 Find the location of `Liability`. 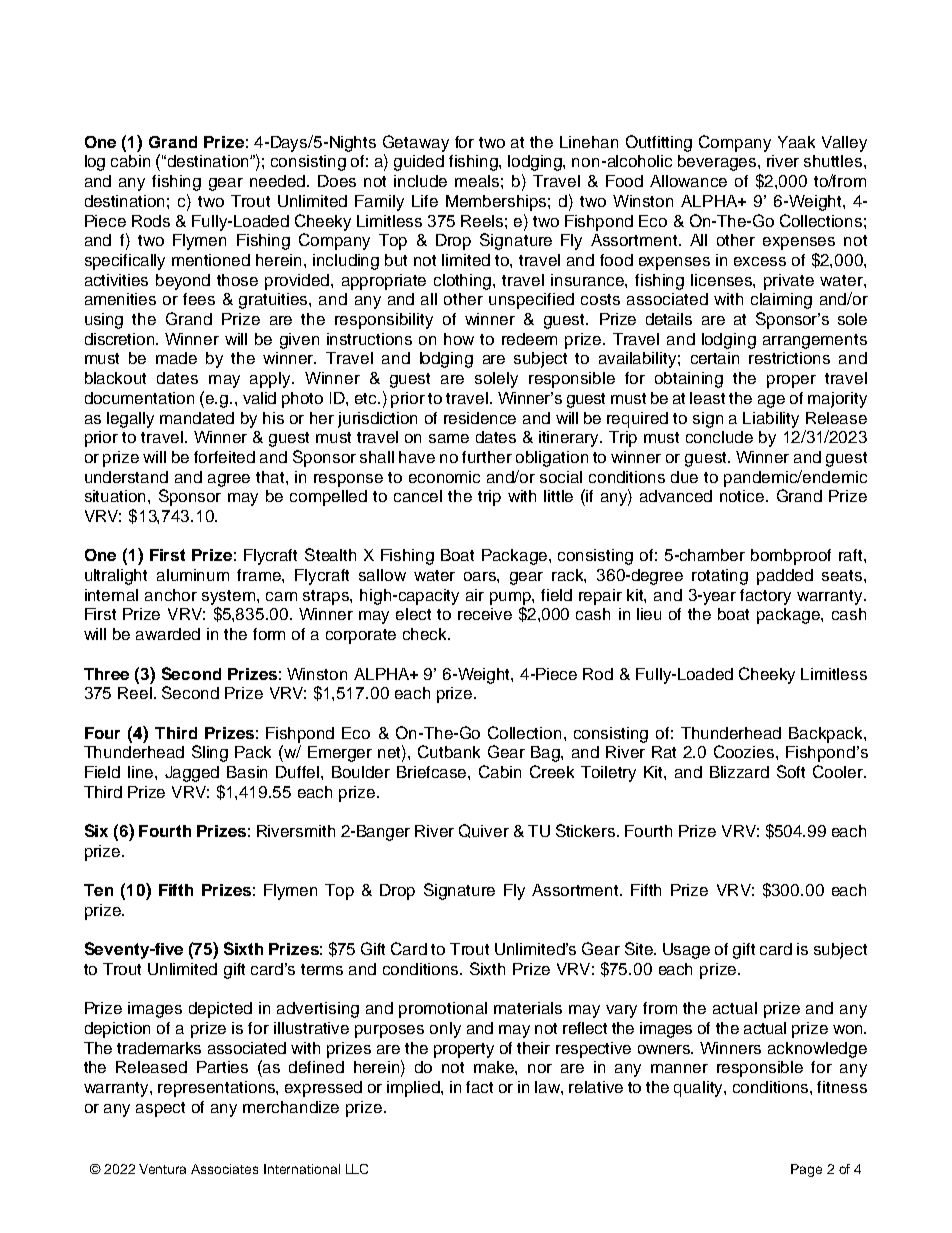

Liability is located at coordinates (771, 420).
